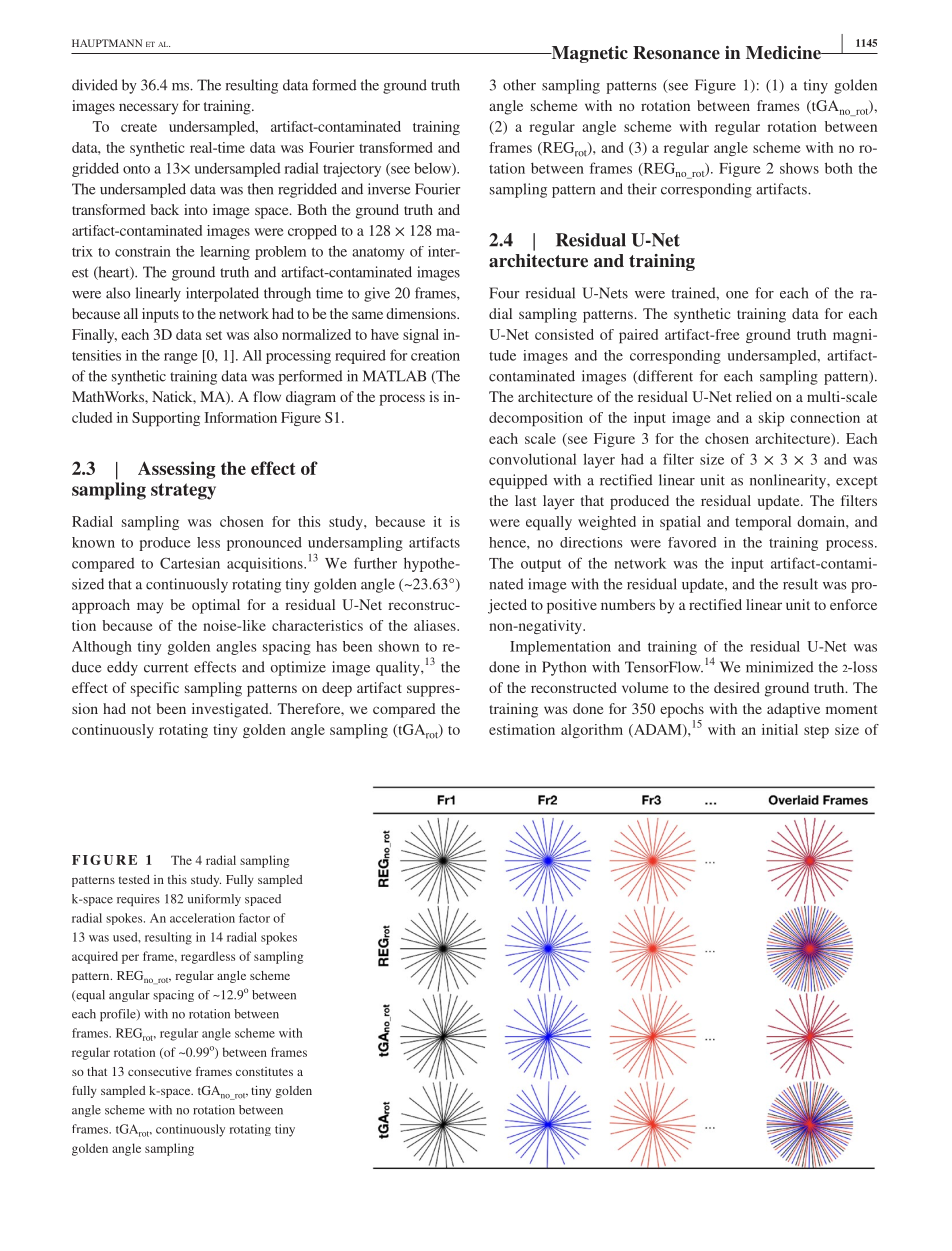 This document has width=952, height=1251. Describe the element at coordinates (141, 709) in the document. I see `not` at that location.
